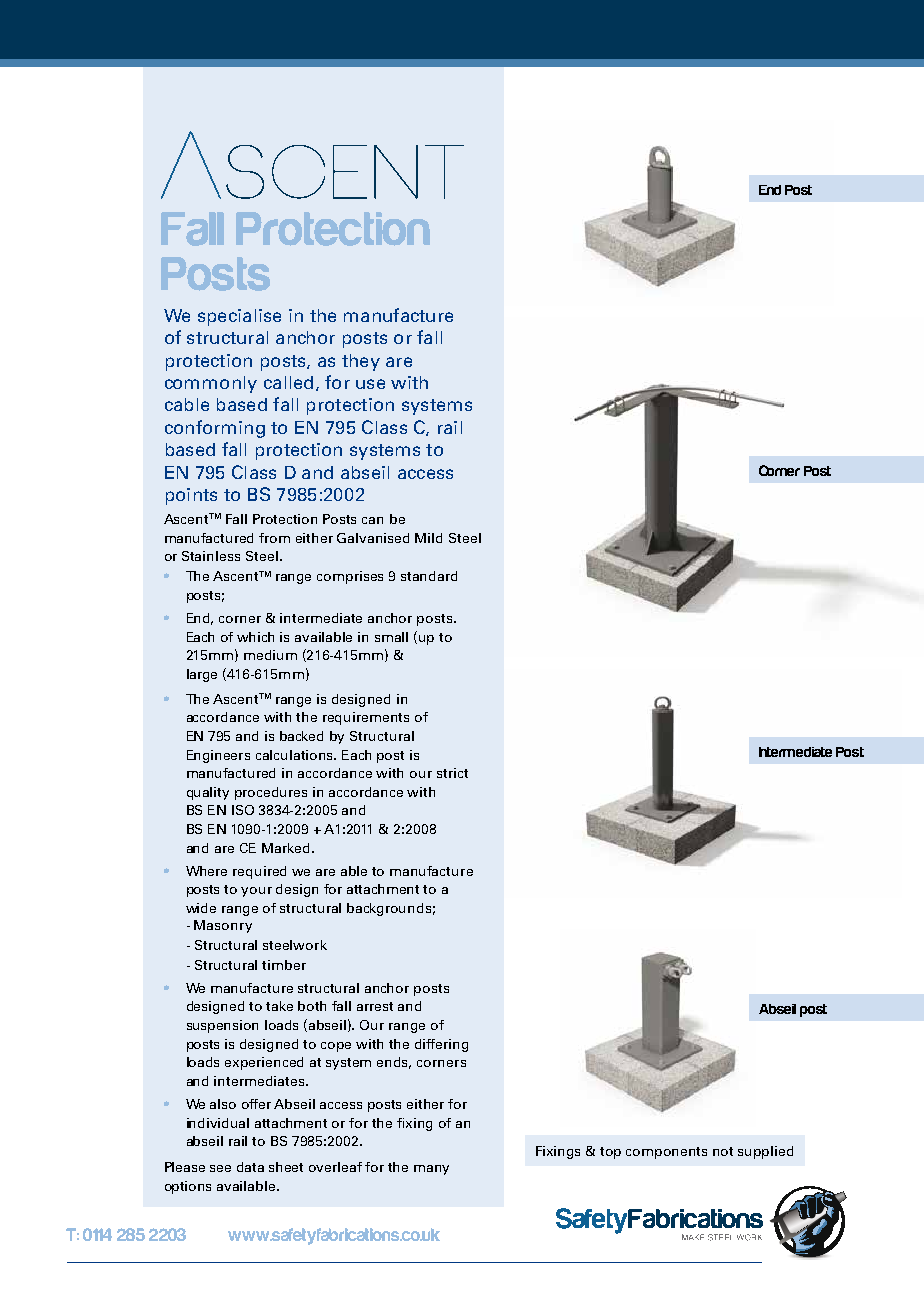 Image resolution: width=924 pixels, height=1308 pixels. Describe the element at coordinates (431, 1170) in the screenshot. I see `many` at that location.
